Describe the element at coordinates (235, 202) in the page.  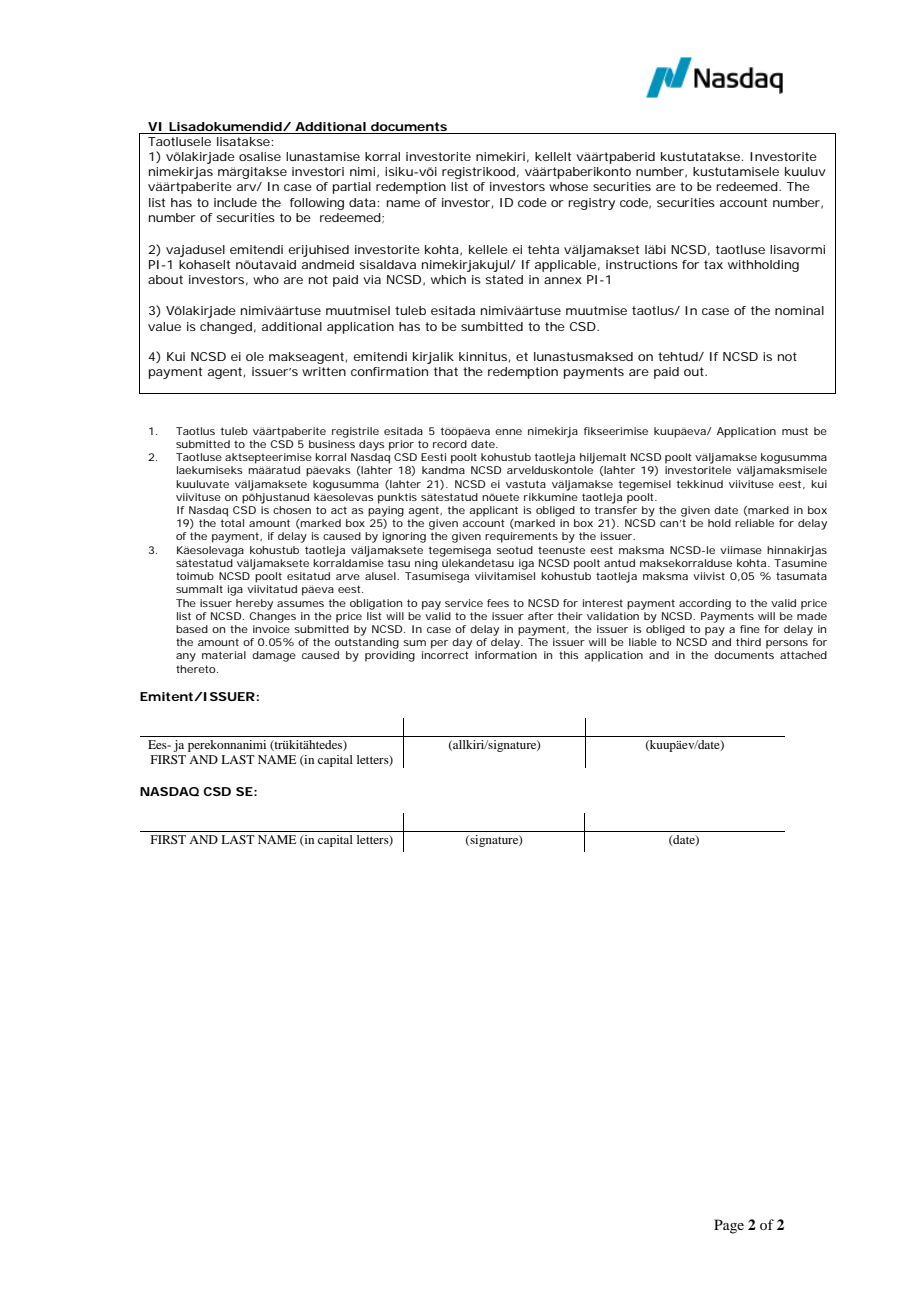
I see `include` at that location.
